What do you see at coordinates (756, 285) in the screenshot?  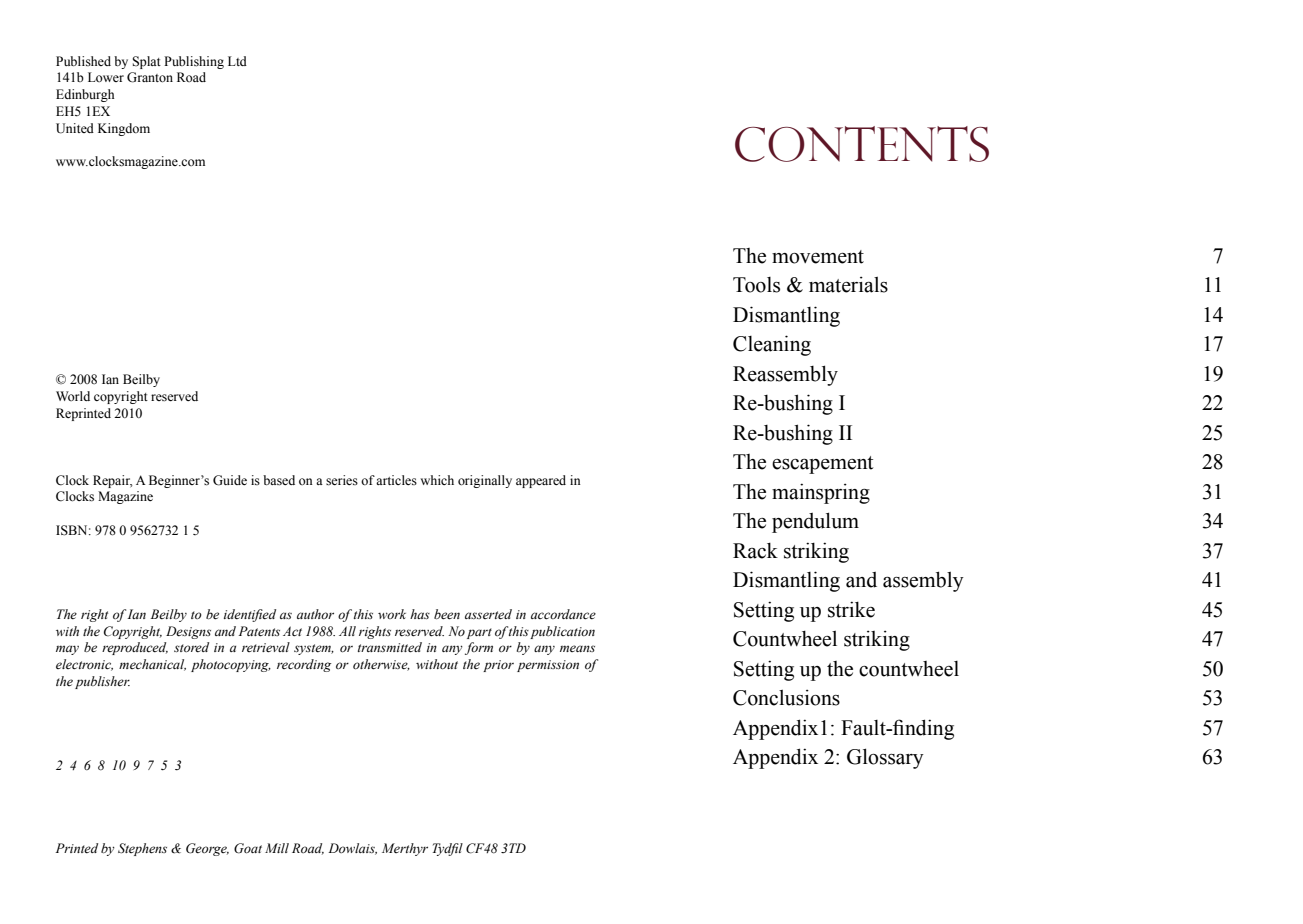 I see `Tools` at bounding box center [756, 285].
